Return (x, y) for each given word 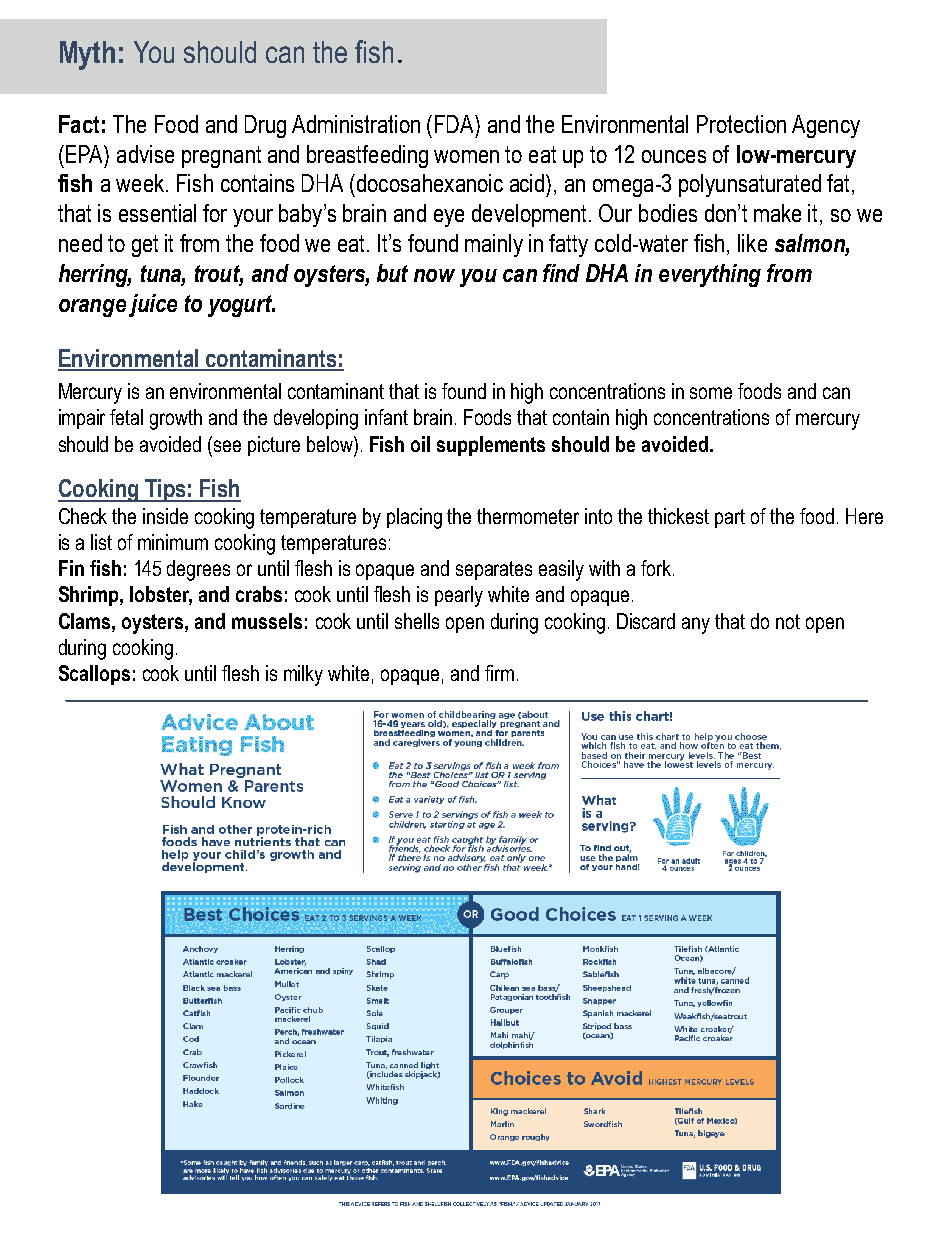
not (788, 621)
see (227, 446)
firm (499, 673)
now (434, 275)
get (145, 246)
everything (710, 275)
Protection (741, 124)
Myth (87, 55)
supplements (491, 446)
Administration (356, 124)
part (730, 518)
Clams (86, 621)
